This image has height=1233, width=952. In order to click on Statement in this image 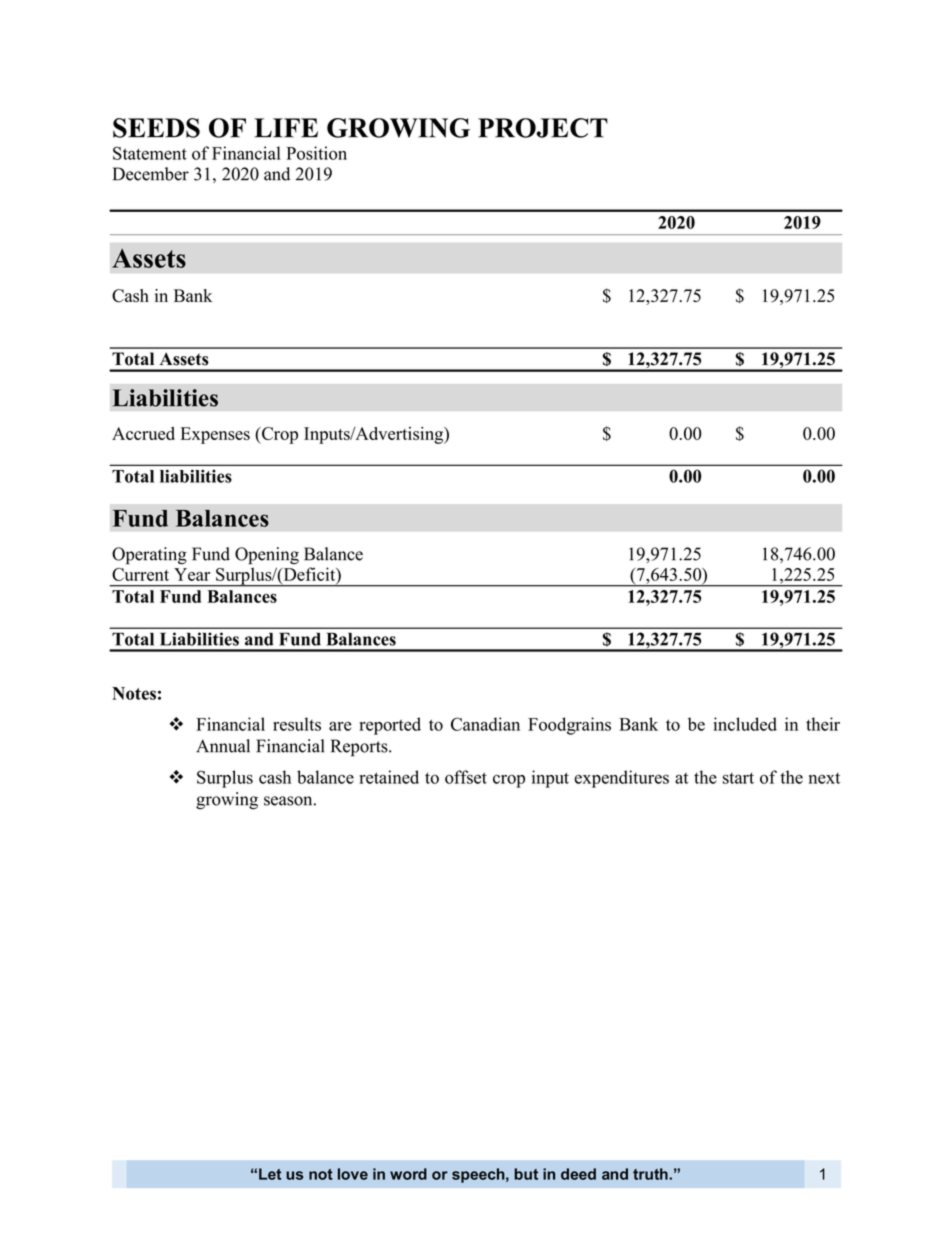, I will do `click(150, 153)`.
